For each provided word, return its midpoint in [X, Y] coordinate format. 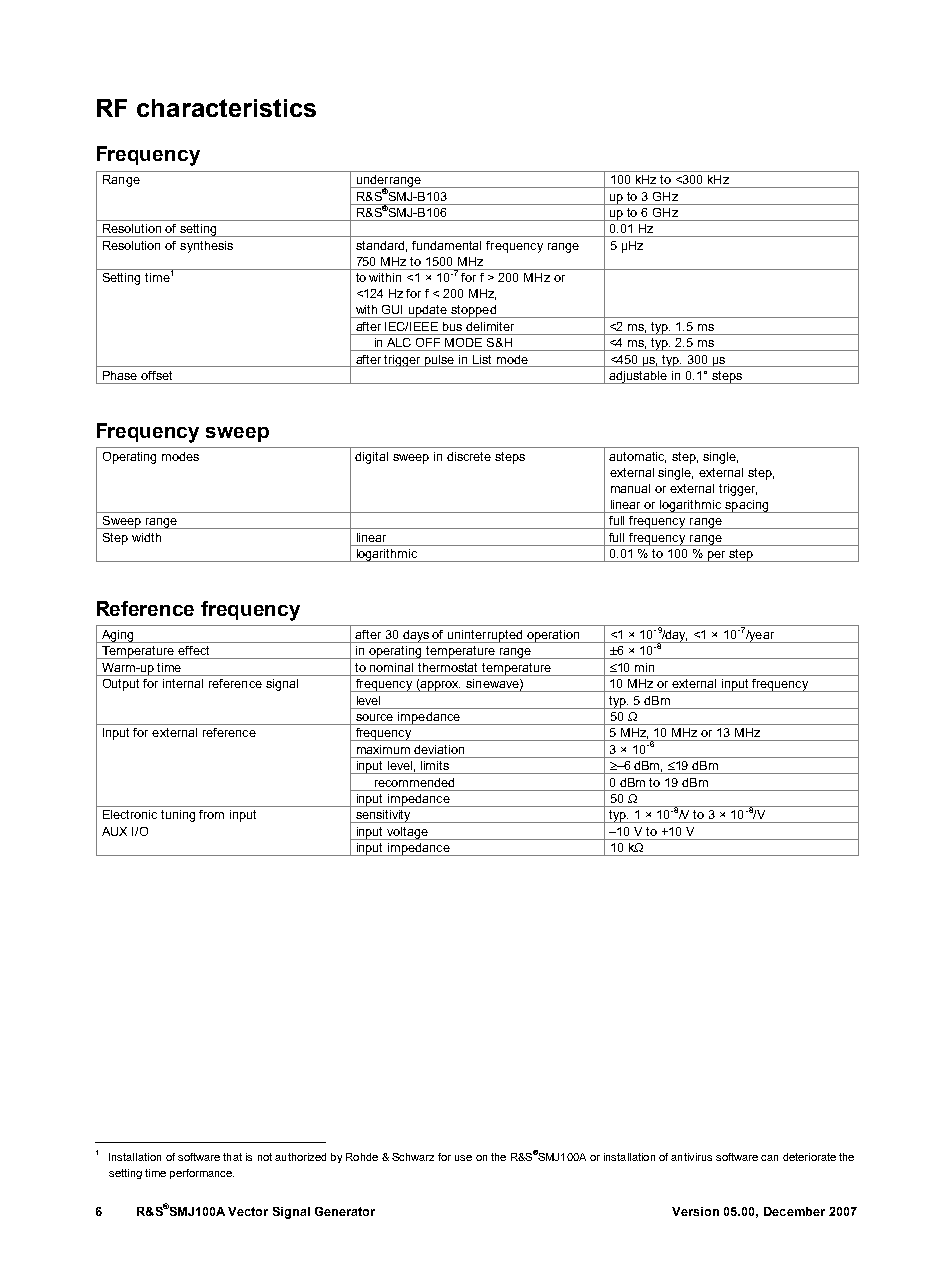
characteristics [226, 108]
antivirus [691, 1157]
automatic [637, 457]
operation [553, 636]
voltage [407, 833]
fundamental [446, 245]
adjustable [639, 377]
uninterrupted [485, 636]
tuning [178, 816]
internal [183, 683]
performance [202, 1174]
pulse [440, 361]
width [146, 537]
